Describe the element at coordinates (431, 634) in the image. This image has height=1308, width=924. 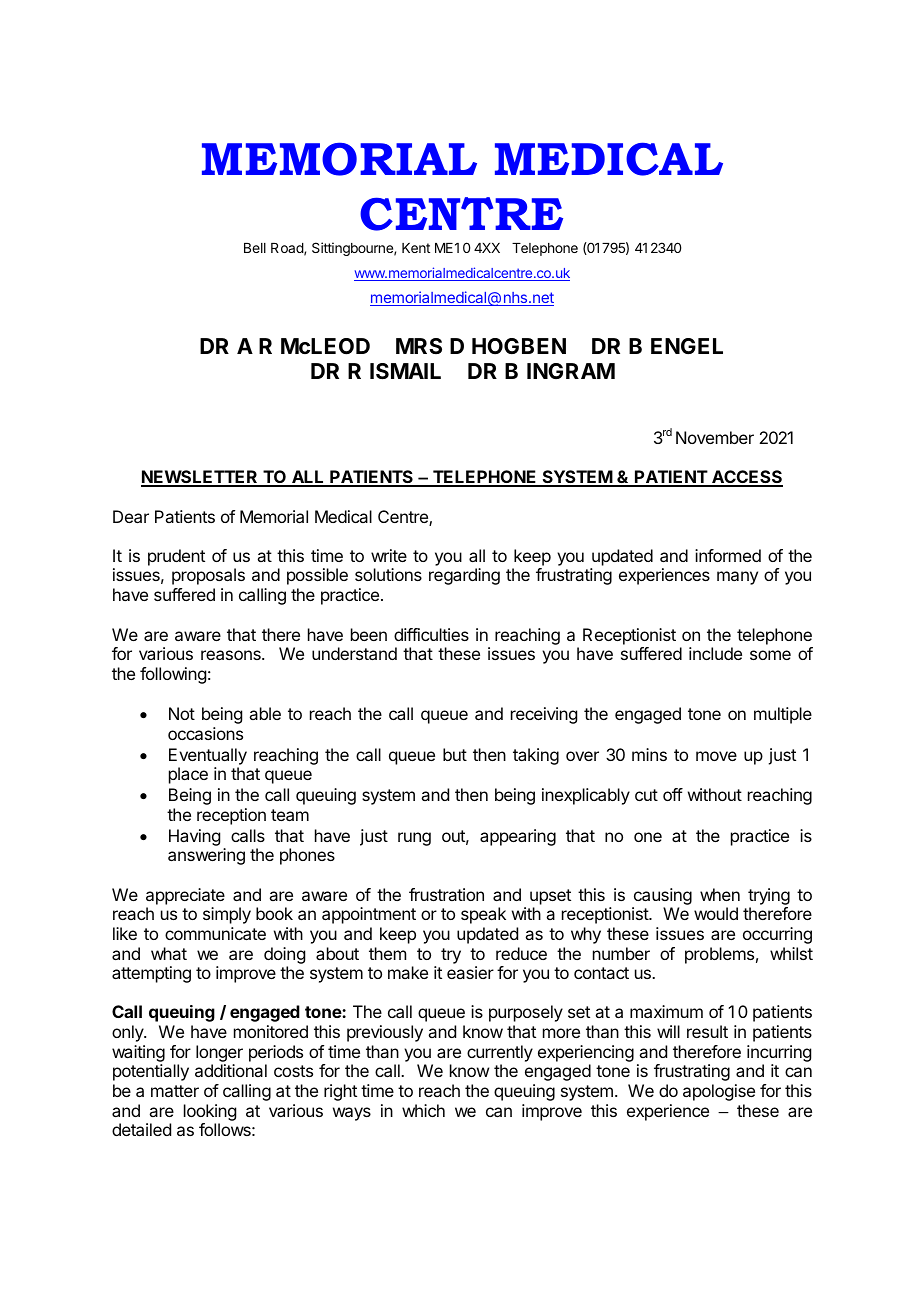
I see `difficulties` at that location.
